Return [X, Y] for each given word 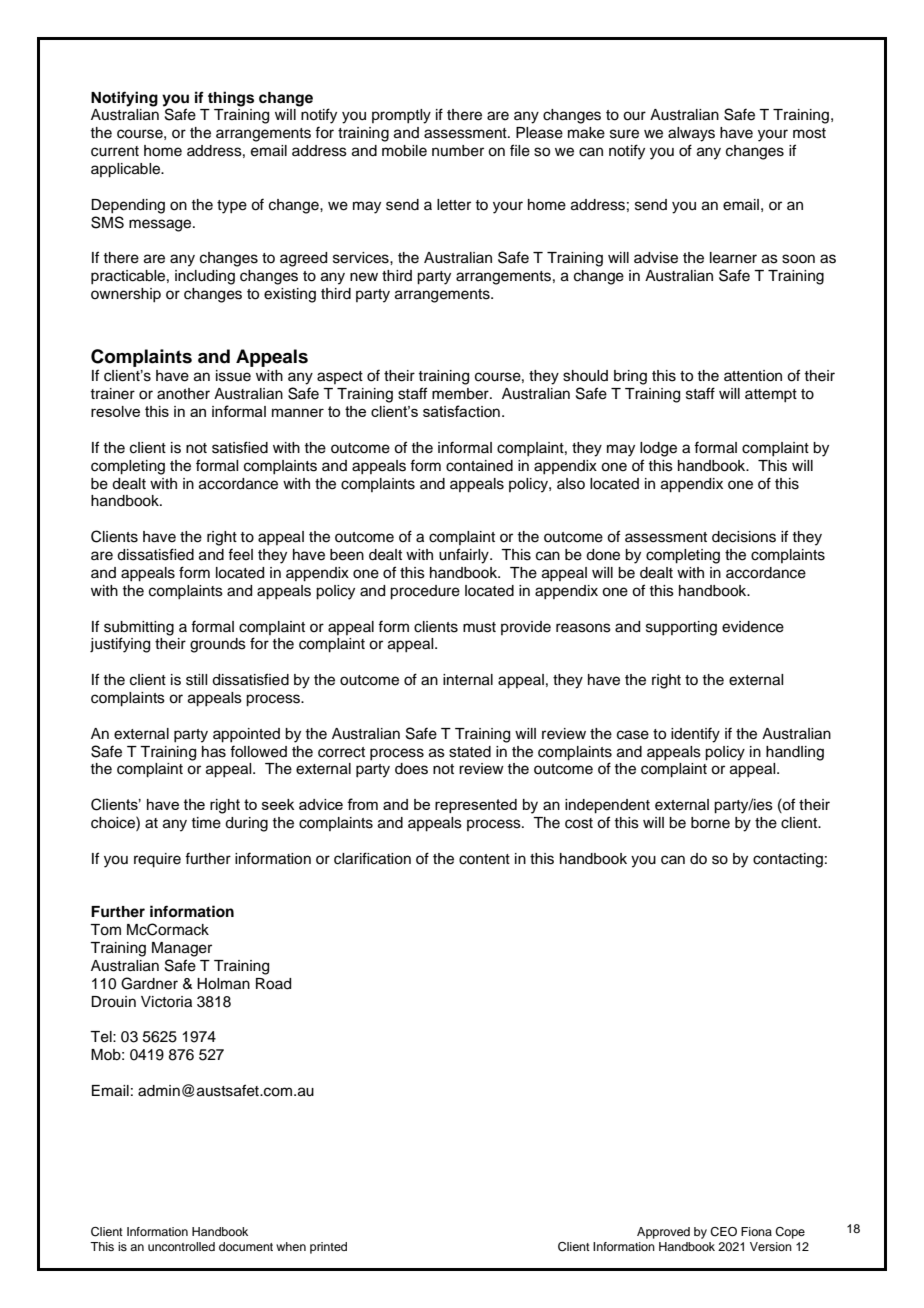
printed [328, 1248]
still [196, 680]
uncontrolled [181, 1246]
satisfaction [461, 411]
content [484, 859]
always [691, 134]
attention [753, 376]
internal [468, 680]
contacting [788, 860]
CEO [723, 1232]
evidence [753, 627]
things [231, 99]
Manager [182, 949]
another [183, 394]
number [458, 151]
